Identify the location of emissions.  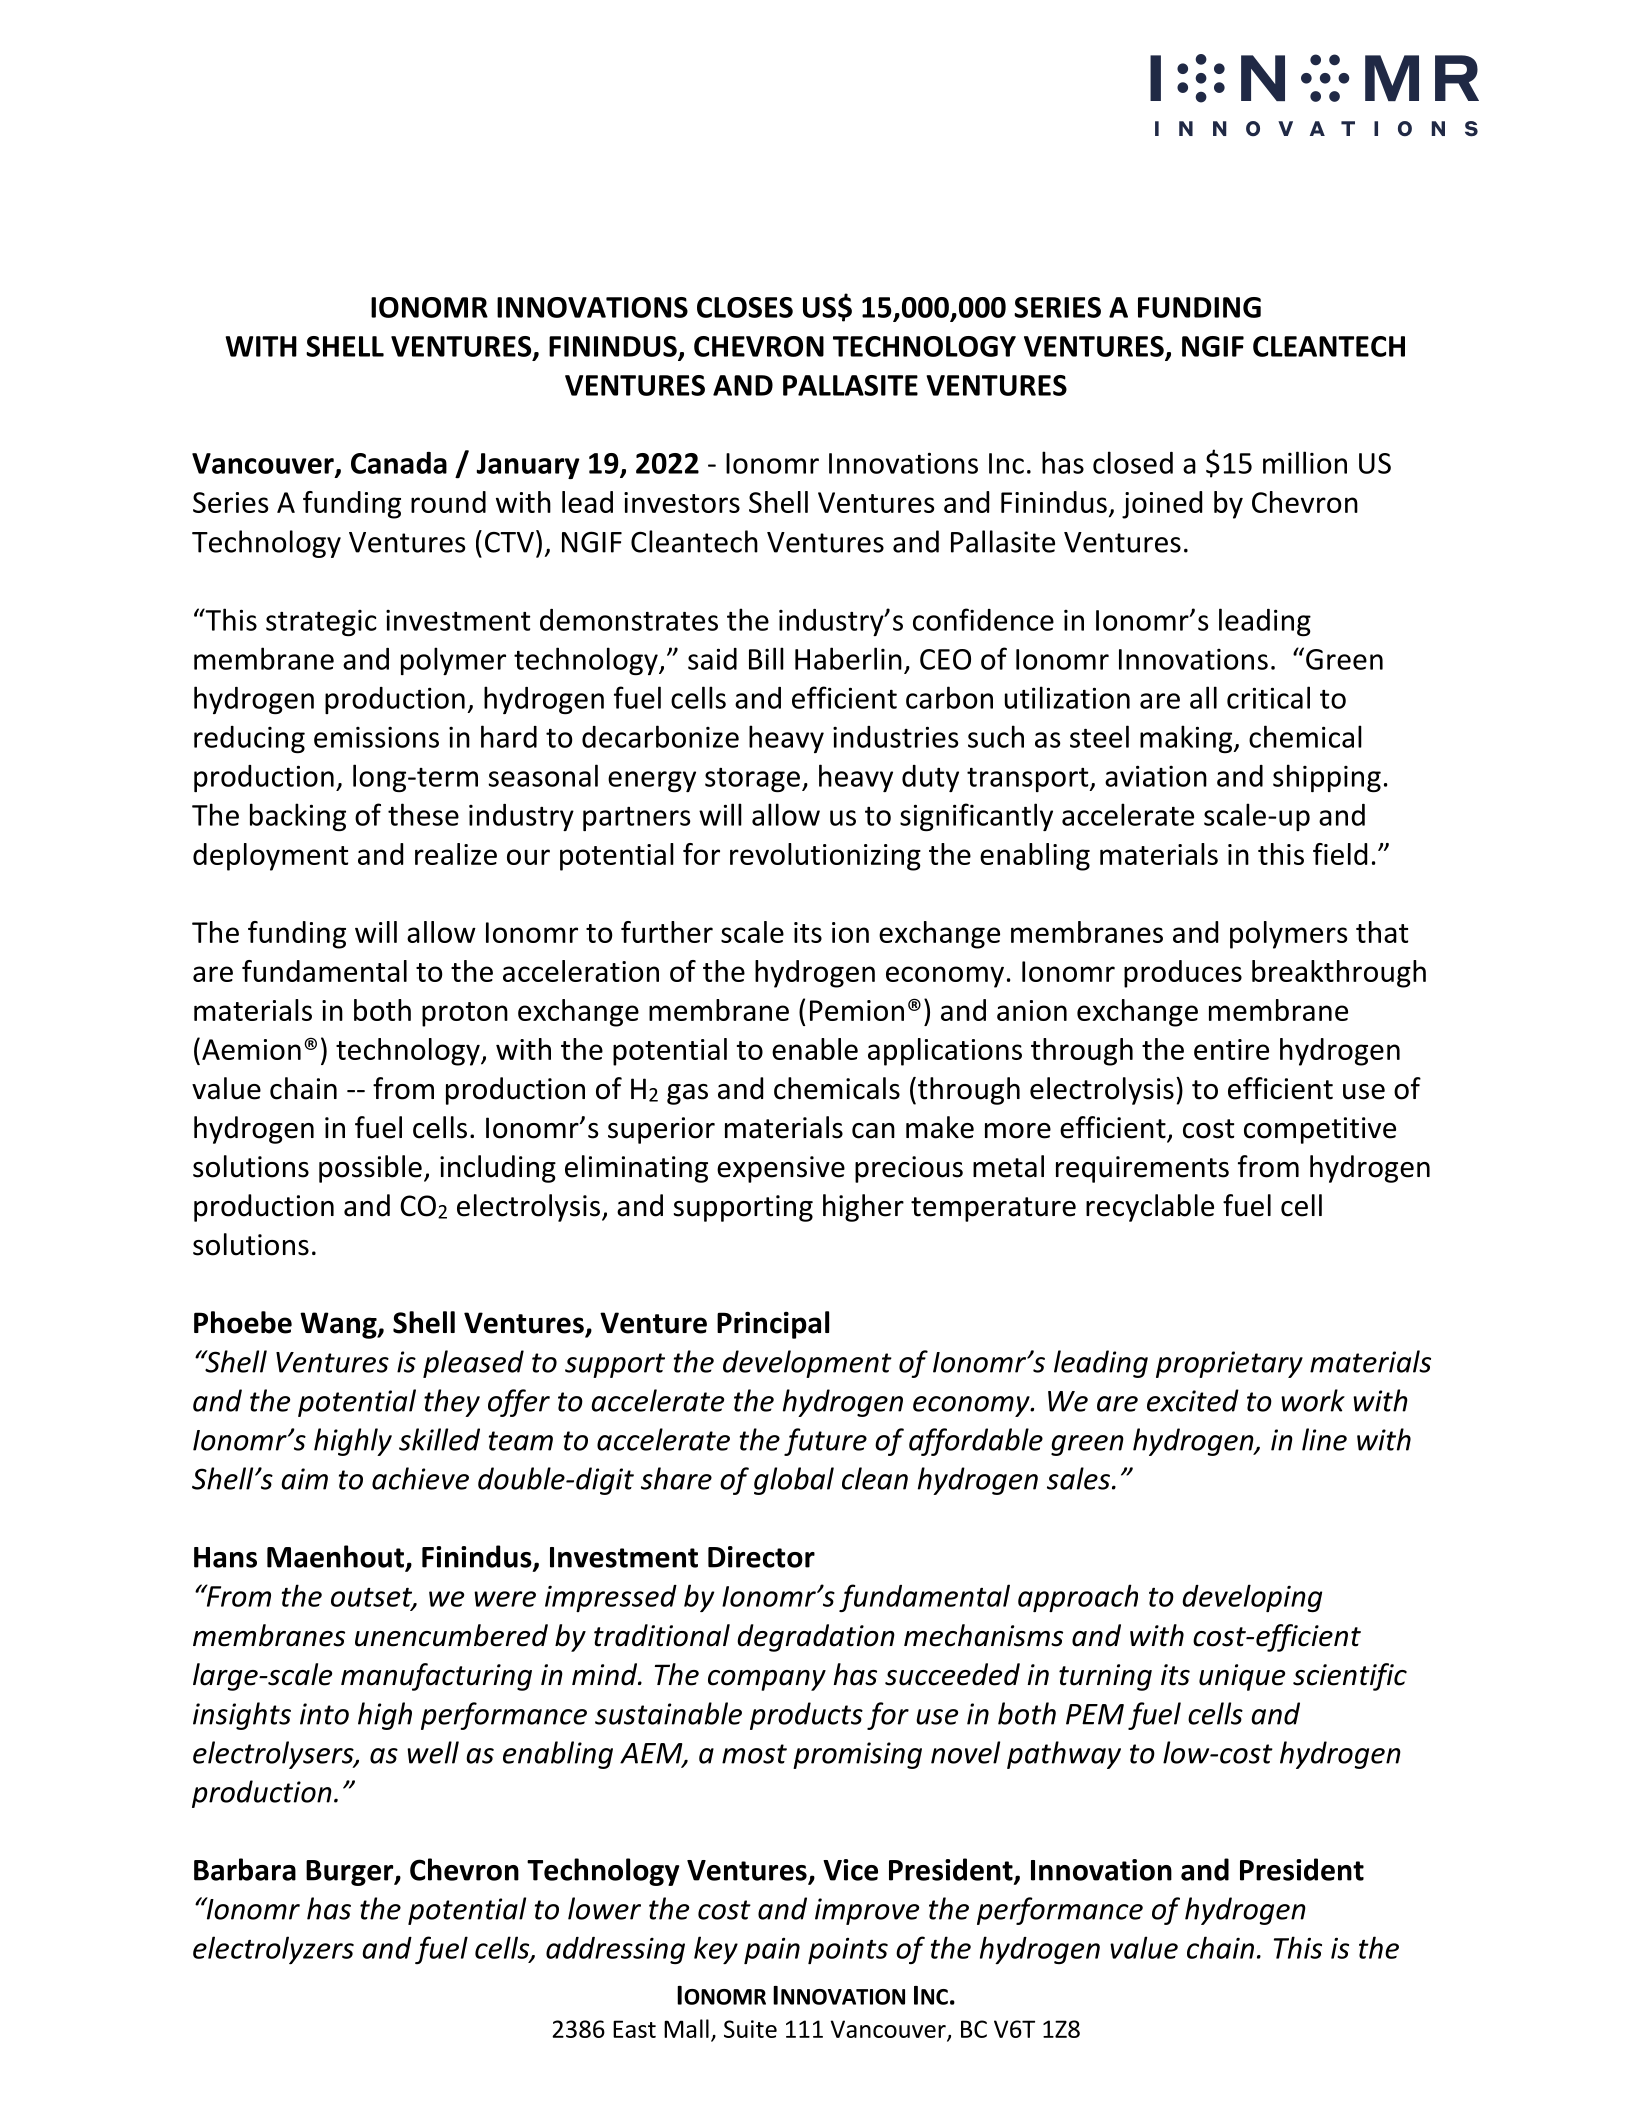
(376, 737).
